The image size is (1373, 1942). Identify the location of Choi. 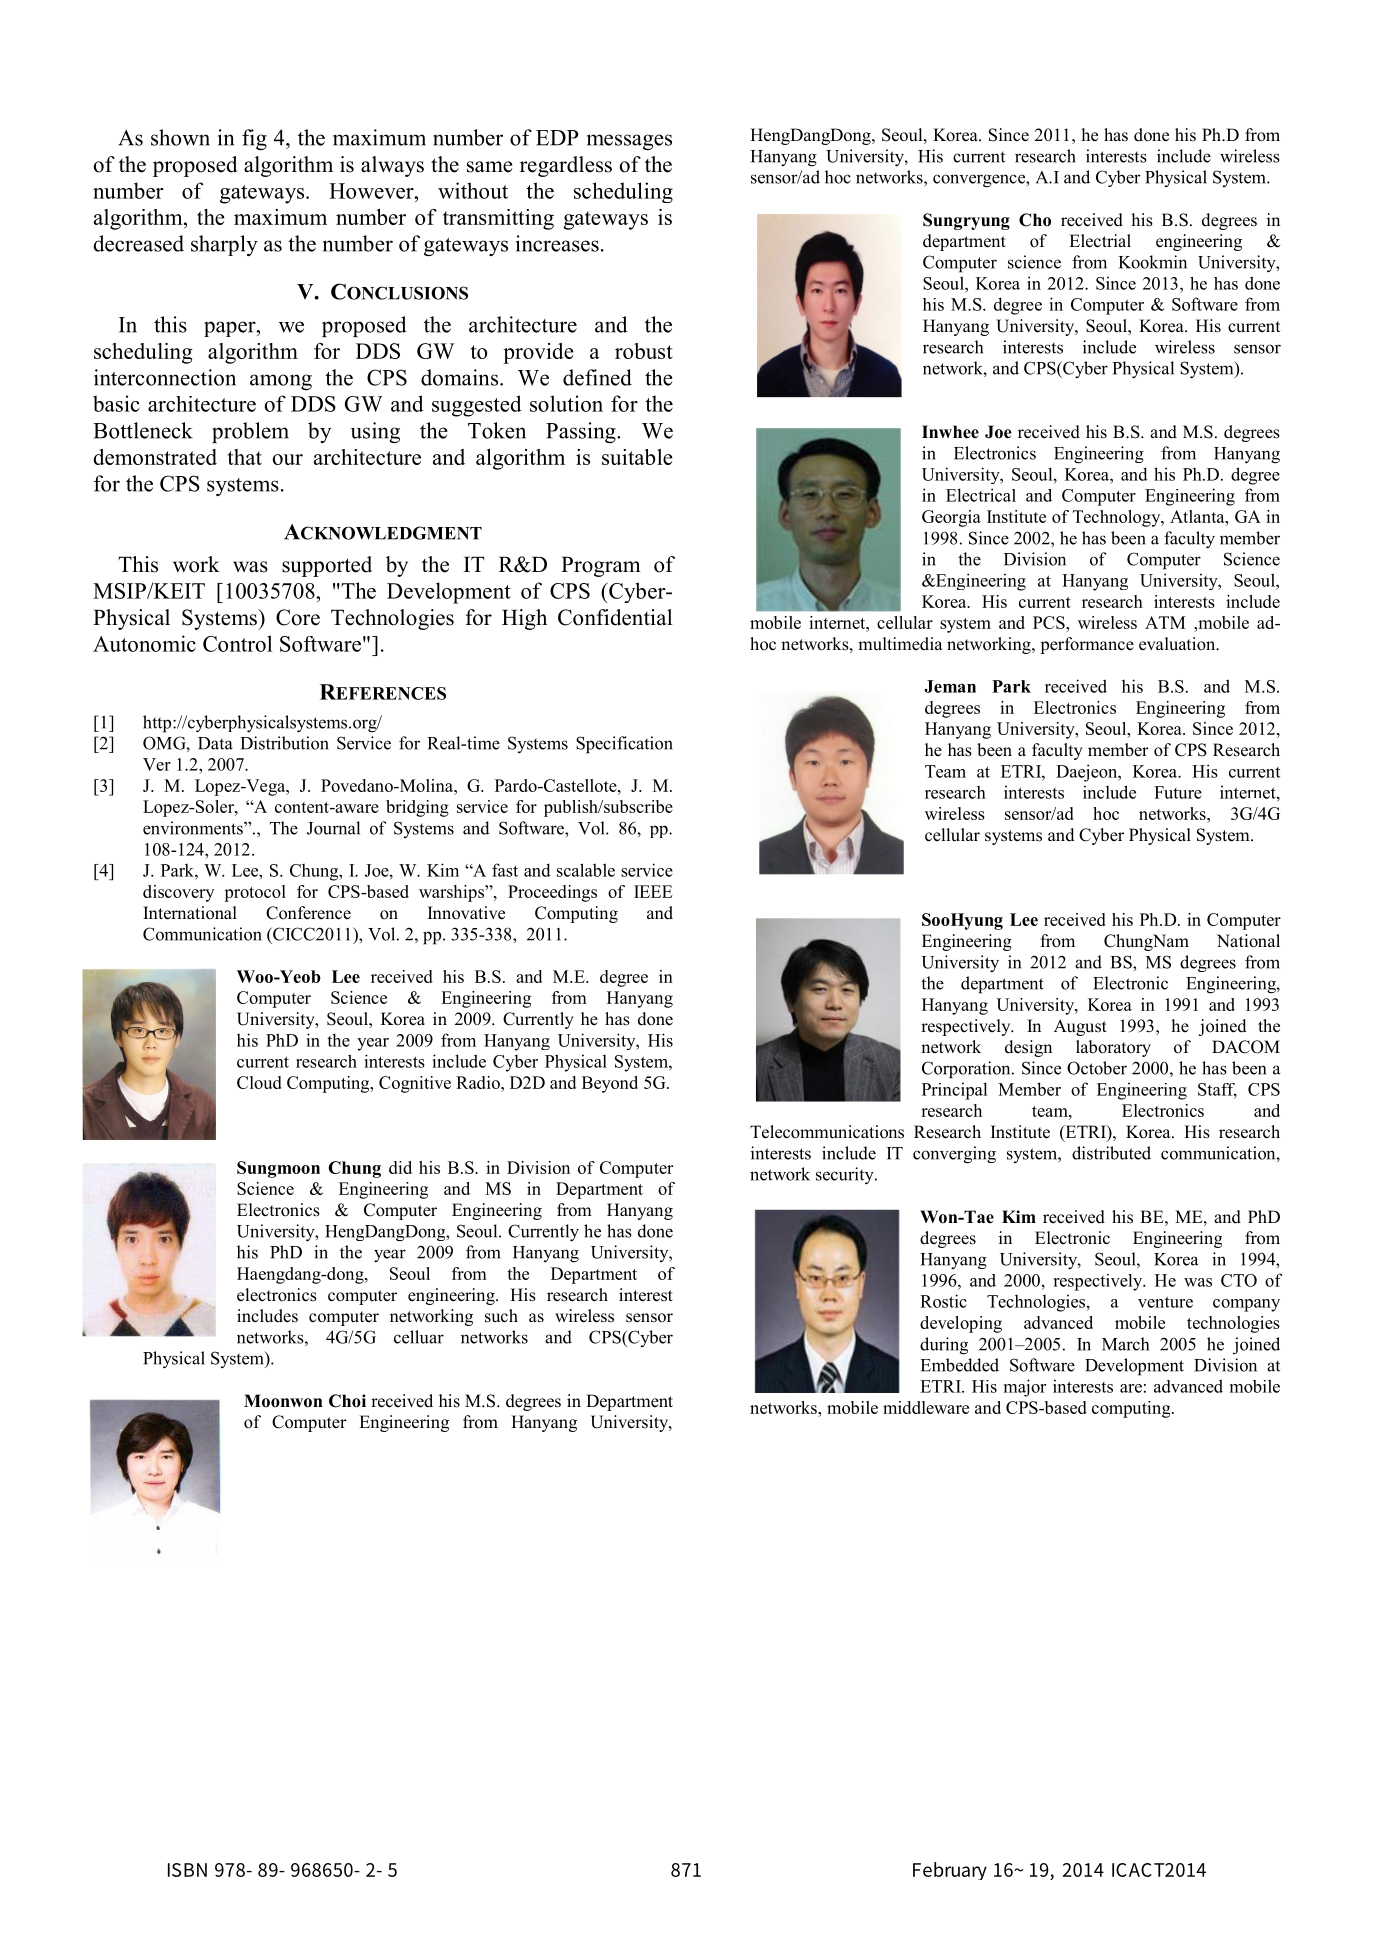
(347, 1401).
